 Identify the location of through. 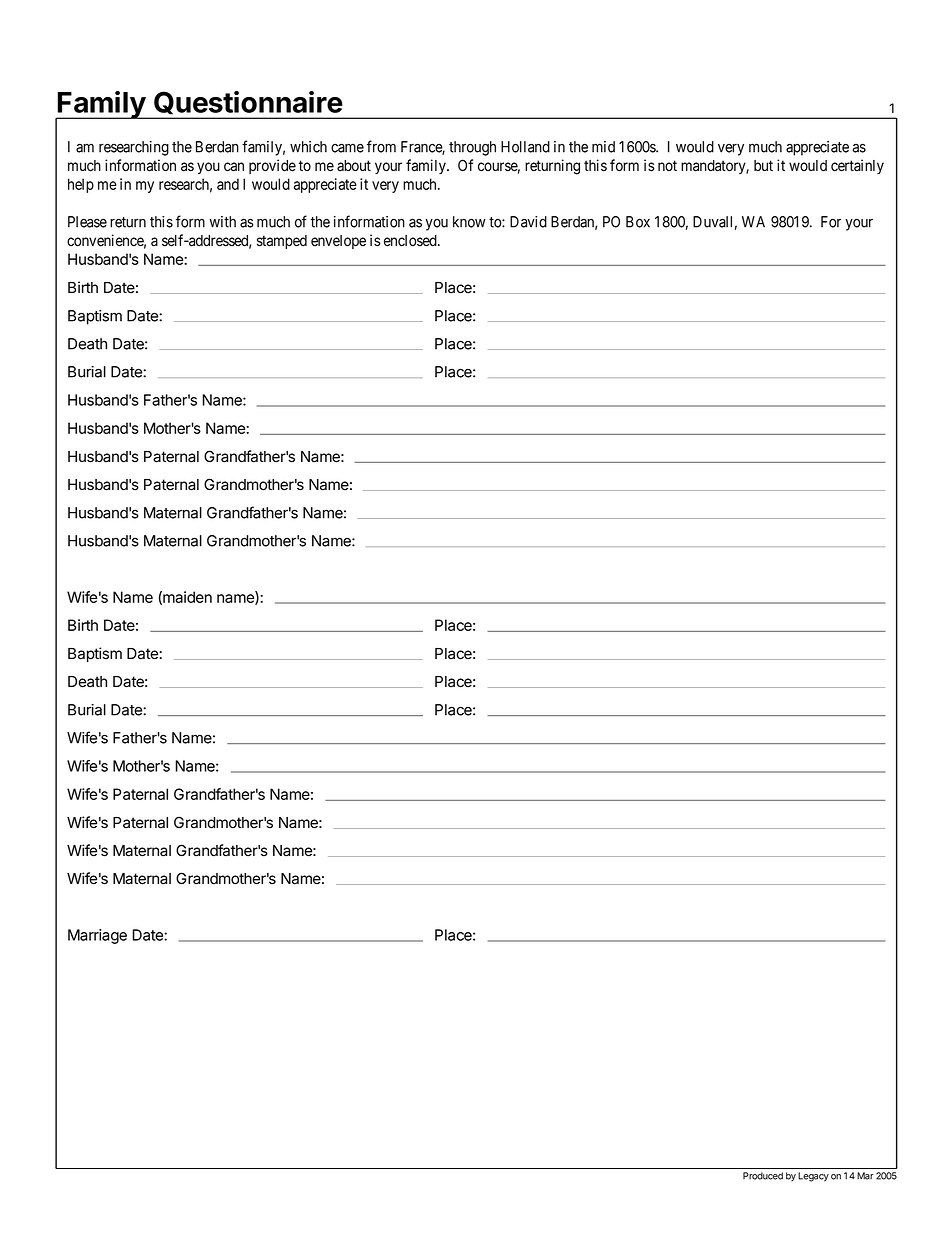
(472, 148).
